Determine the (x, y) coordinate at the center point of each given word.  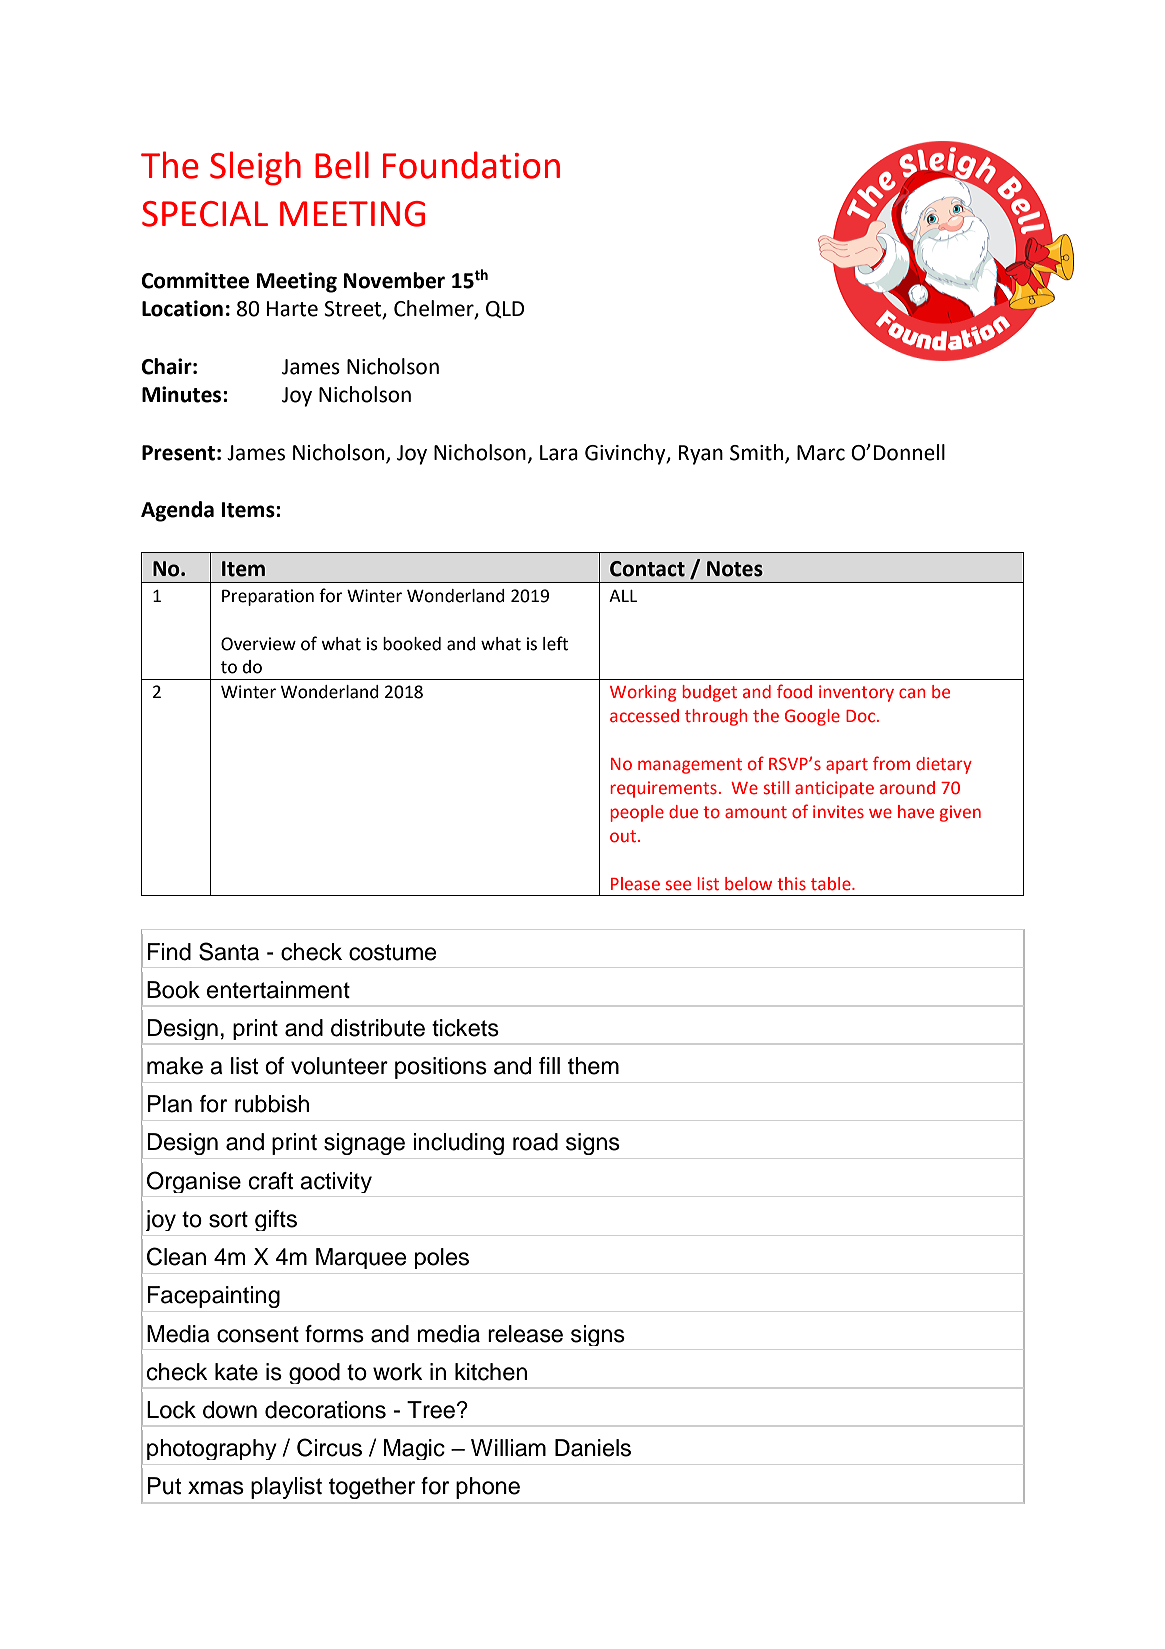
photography (212, 1449)
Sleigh (255, 168)
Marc (821, 453)
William (508, 1448)
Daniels (593, 1448)
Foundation (471, 165)
